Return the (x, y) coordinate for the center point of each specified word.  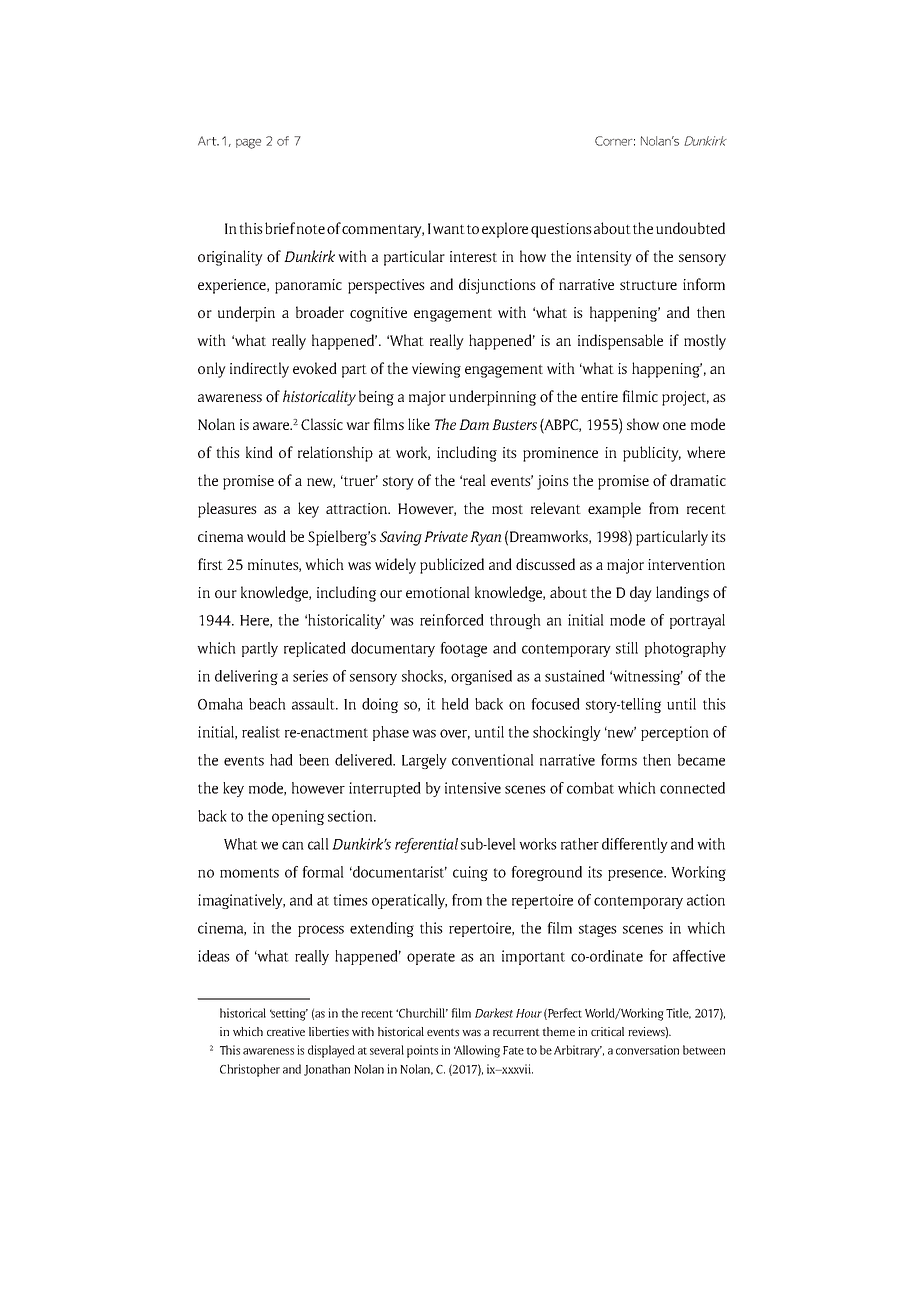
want (449, 229)
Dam (474, 424)
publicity (652, 454)
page (248, 144)
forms (619, 760)
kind (259, 452)
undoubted (690, 228)
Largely (424, 761)
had (281, 760)
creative (286, 1031)
